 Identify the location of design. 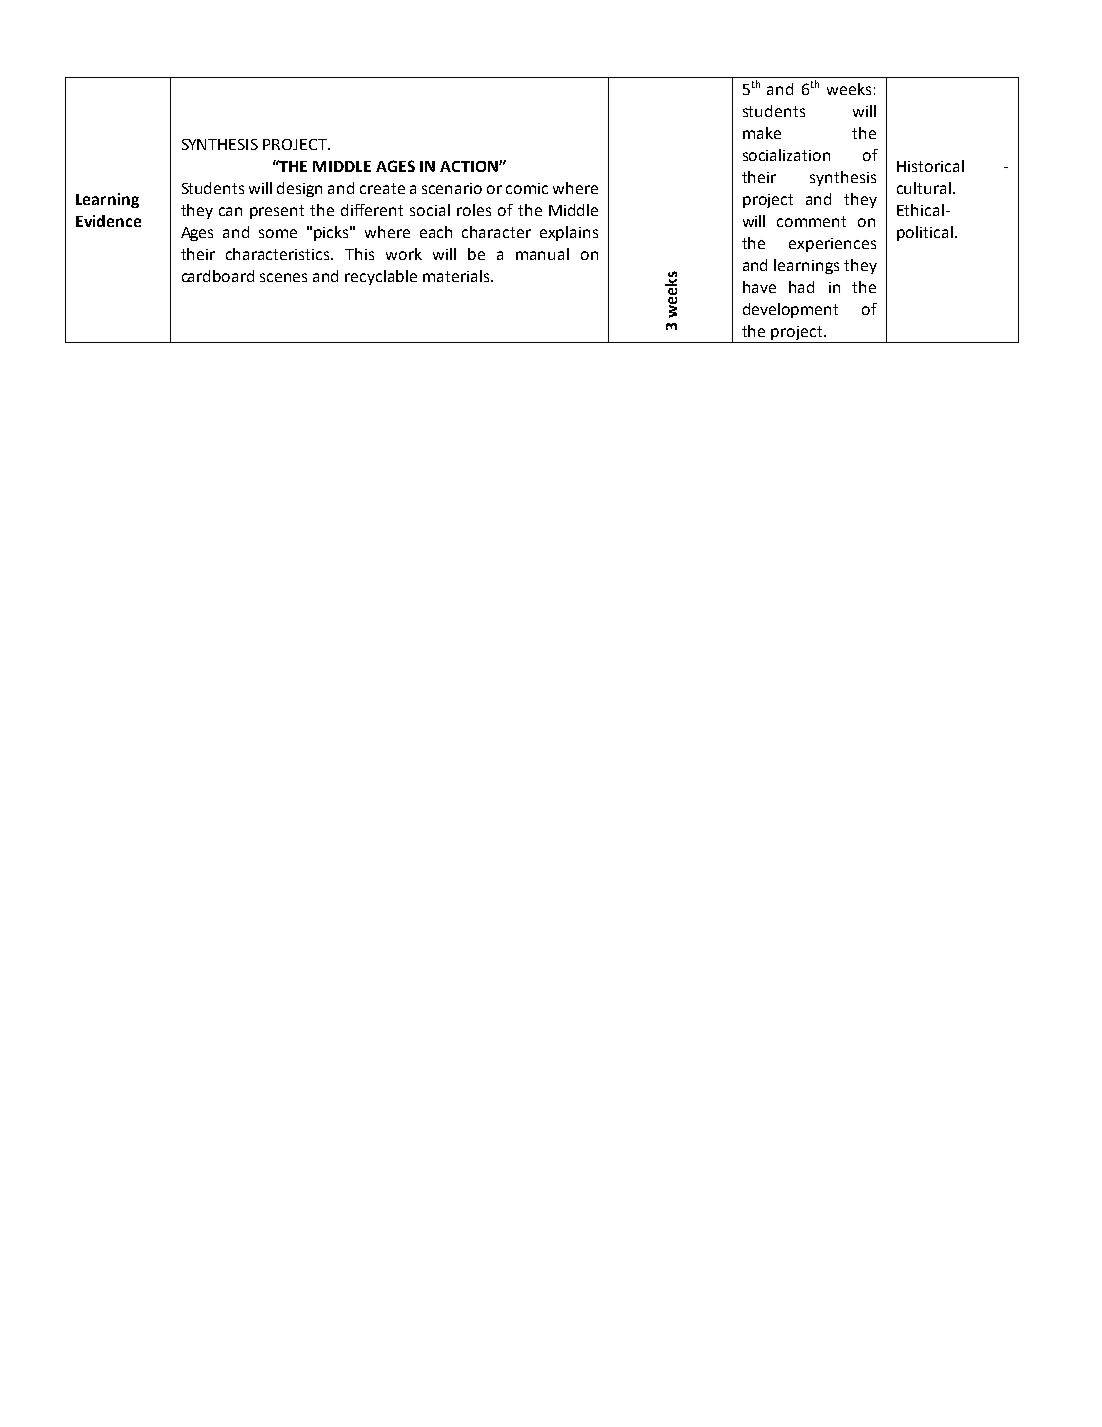
(299, 189).
